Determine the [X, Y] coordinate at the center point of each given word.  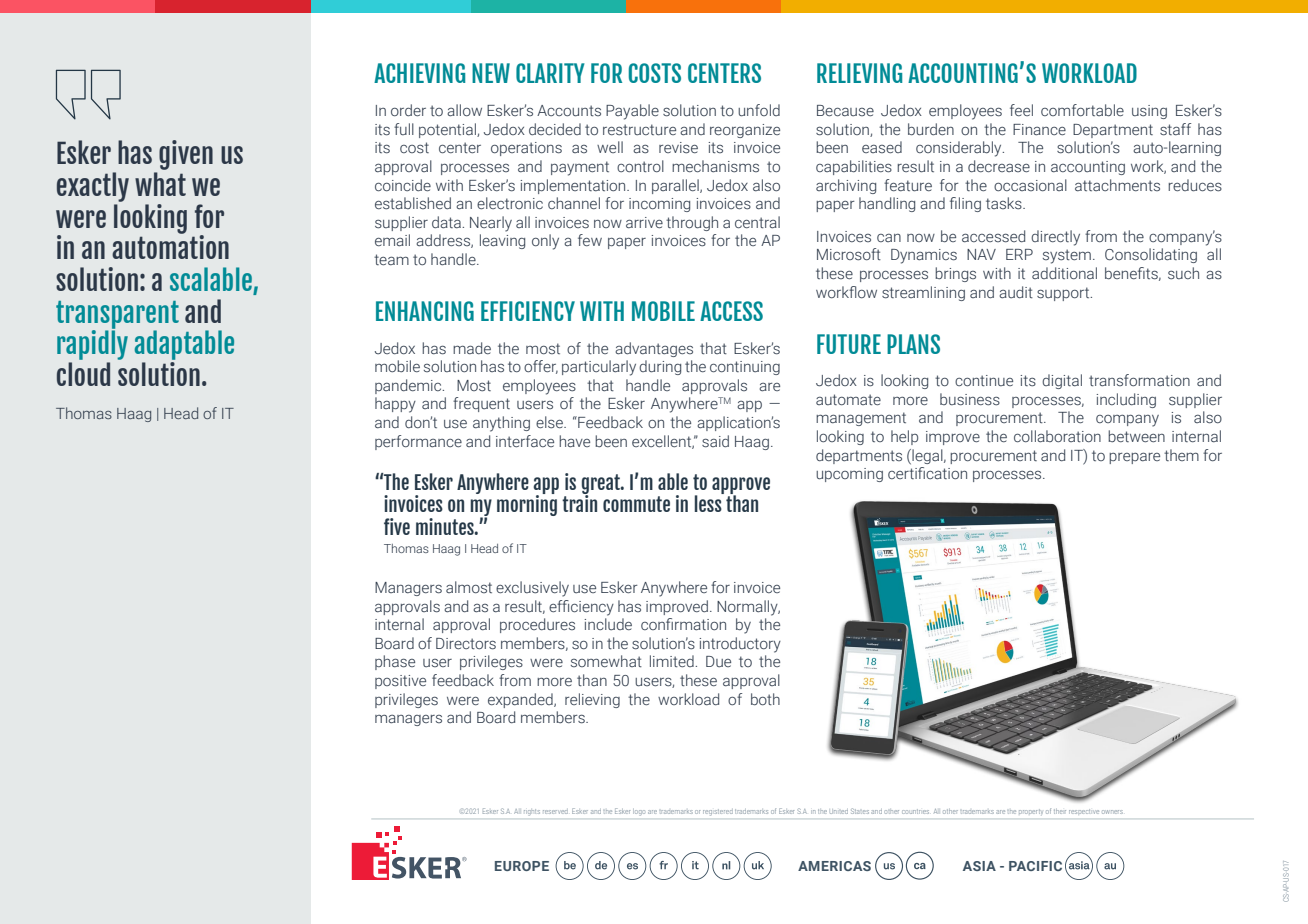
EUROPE [522, 866]
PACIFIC [1035, 866]
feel [1021, 110]
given [186, 155]
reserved [555, 812]
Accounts [569, 111]
